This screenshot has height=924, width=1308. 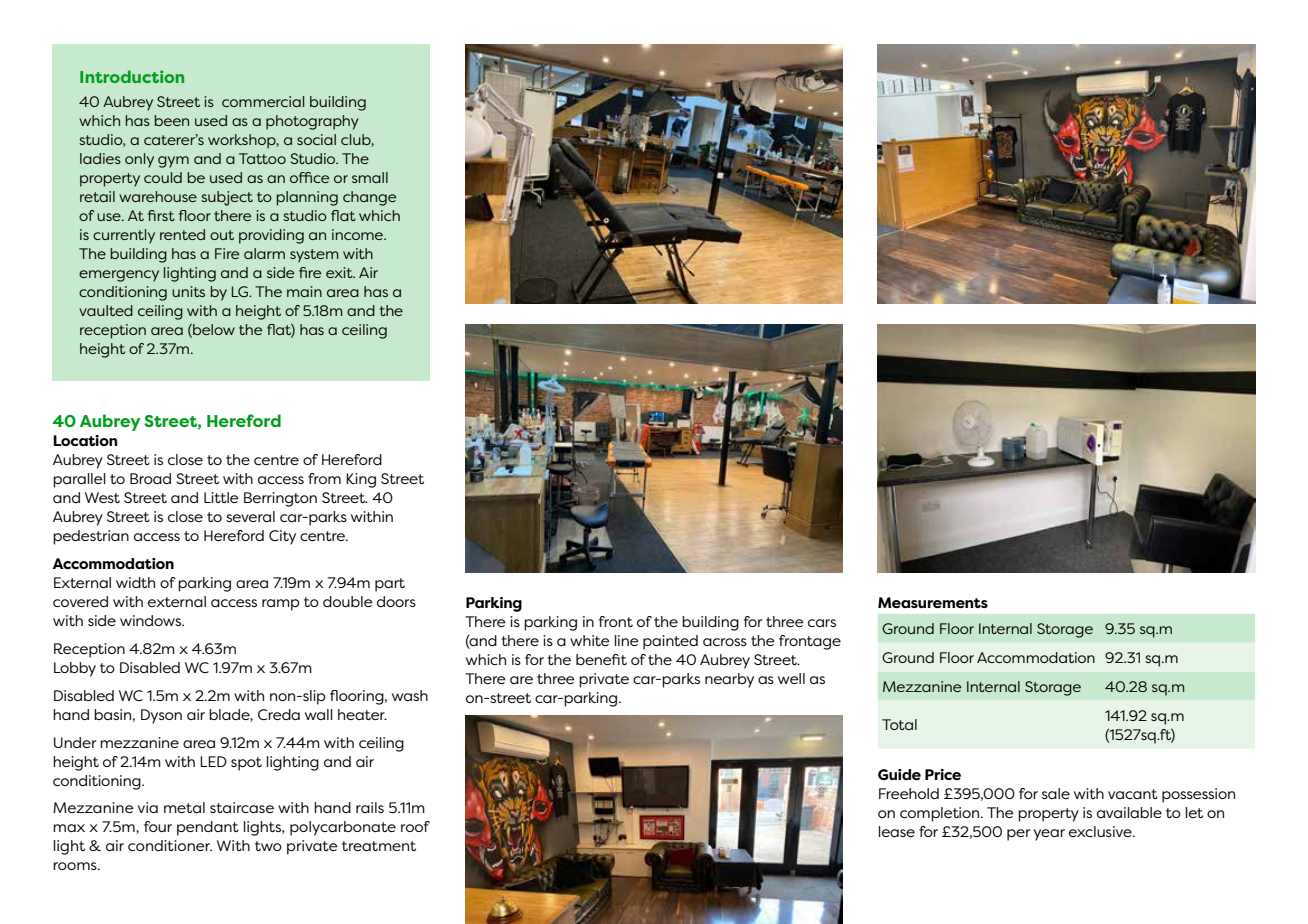 What do you see at coordinates (150, 478) in the screenshot?
I see `Broad` at bounding box center [150, 478].
